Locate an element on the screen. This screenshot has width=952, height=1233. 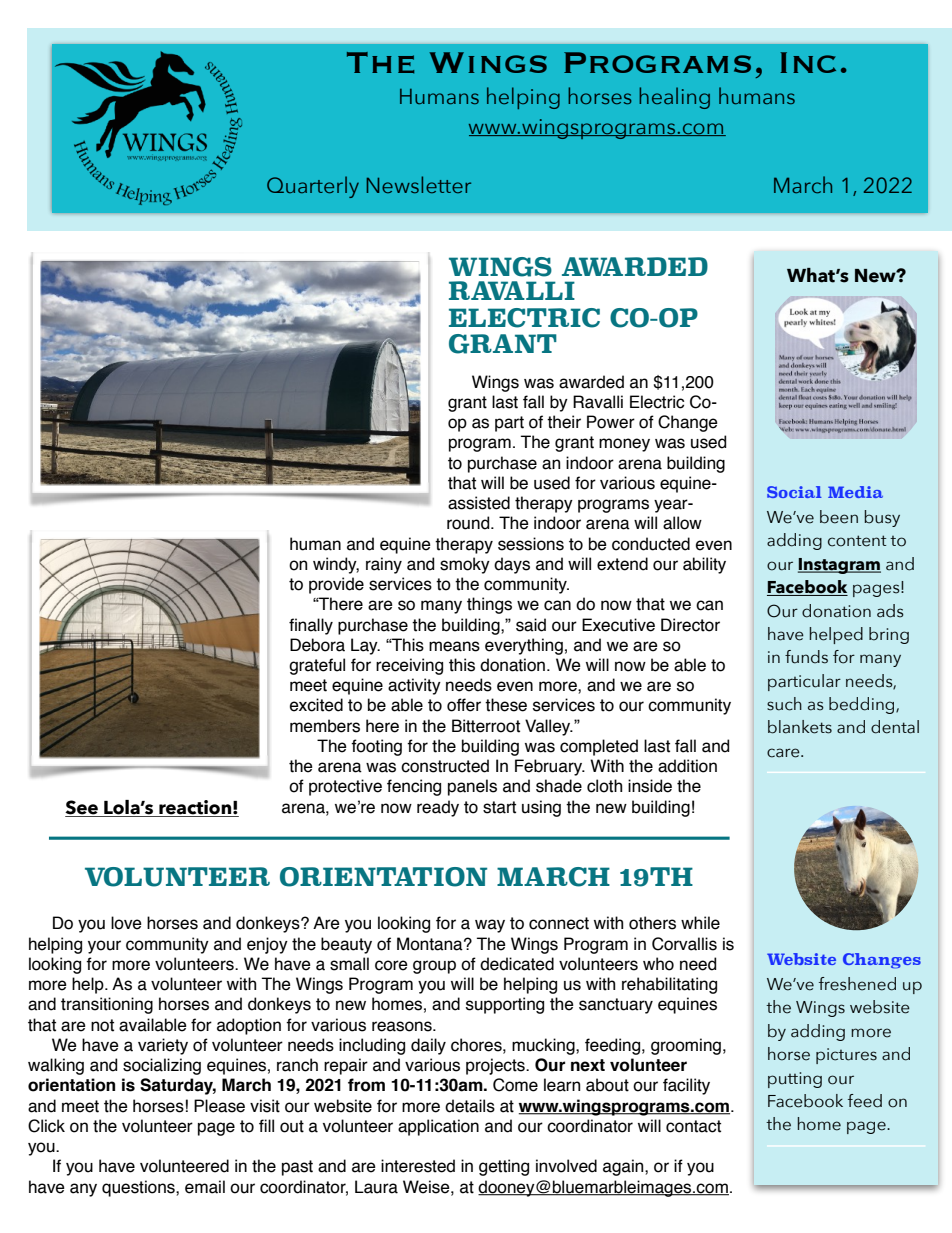
Quarterly is located at coordinates (313, 187).
